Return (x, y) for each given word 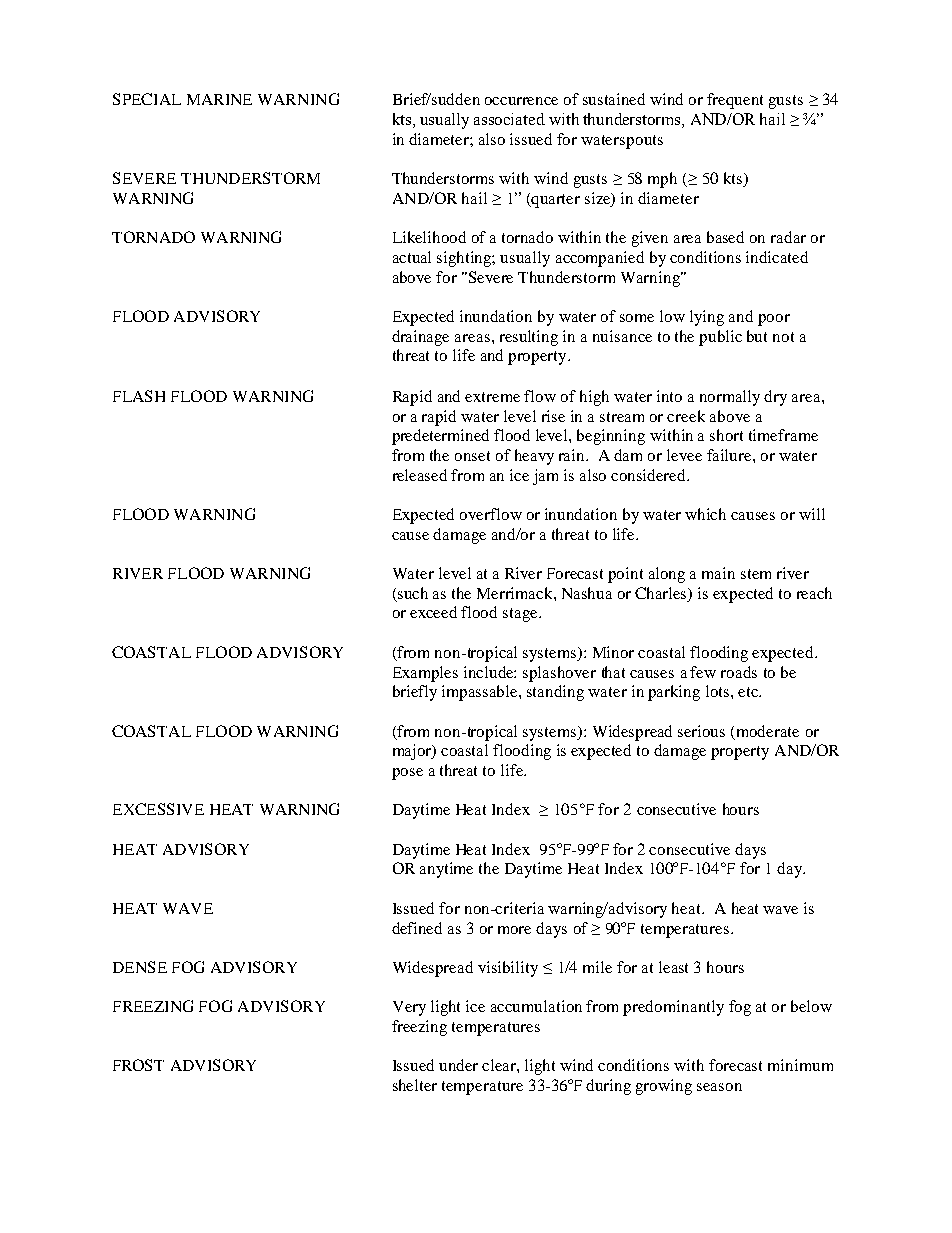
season (719, 1087)
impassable (481, 693)
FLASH (139, 396)
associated (509, 119)
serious (701, 731)
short (726, 435)
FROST (138, 1065)
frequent (735, 101)
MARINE (219, 99)
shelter (415, 1085)
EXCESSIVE (158, 809)
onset (472, 456)
